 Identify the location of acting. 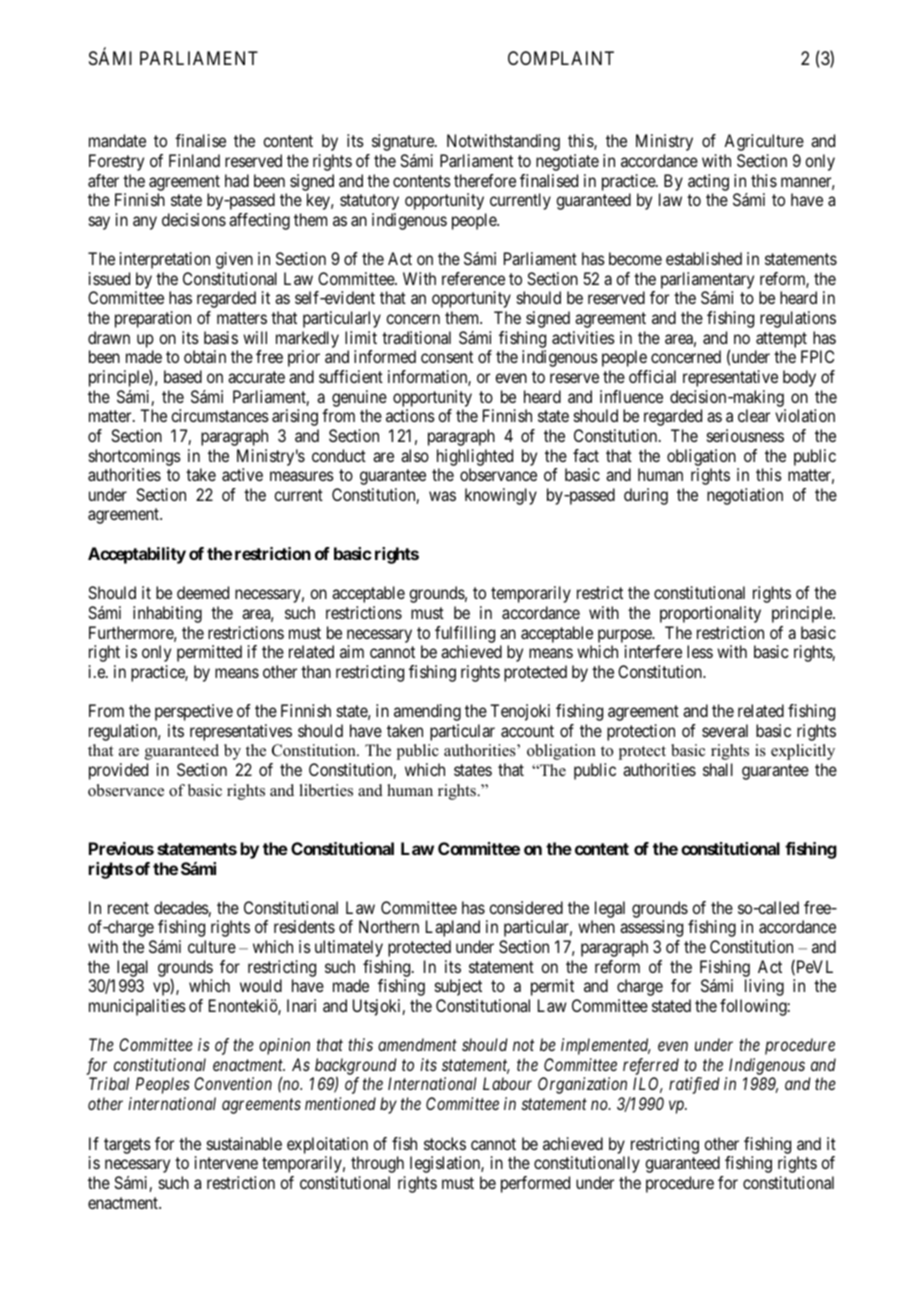
(708, 182).
